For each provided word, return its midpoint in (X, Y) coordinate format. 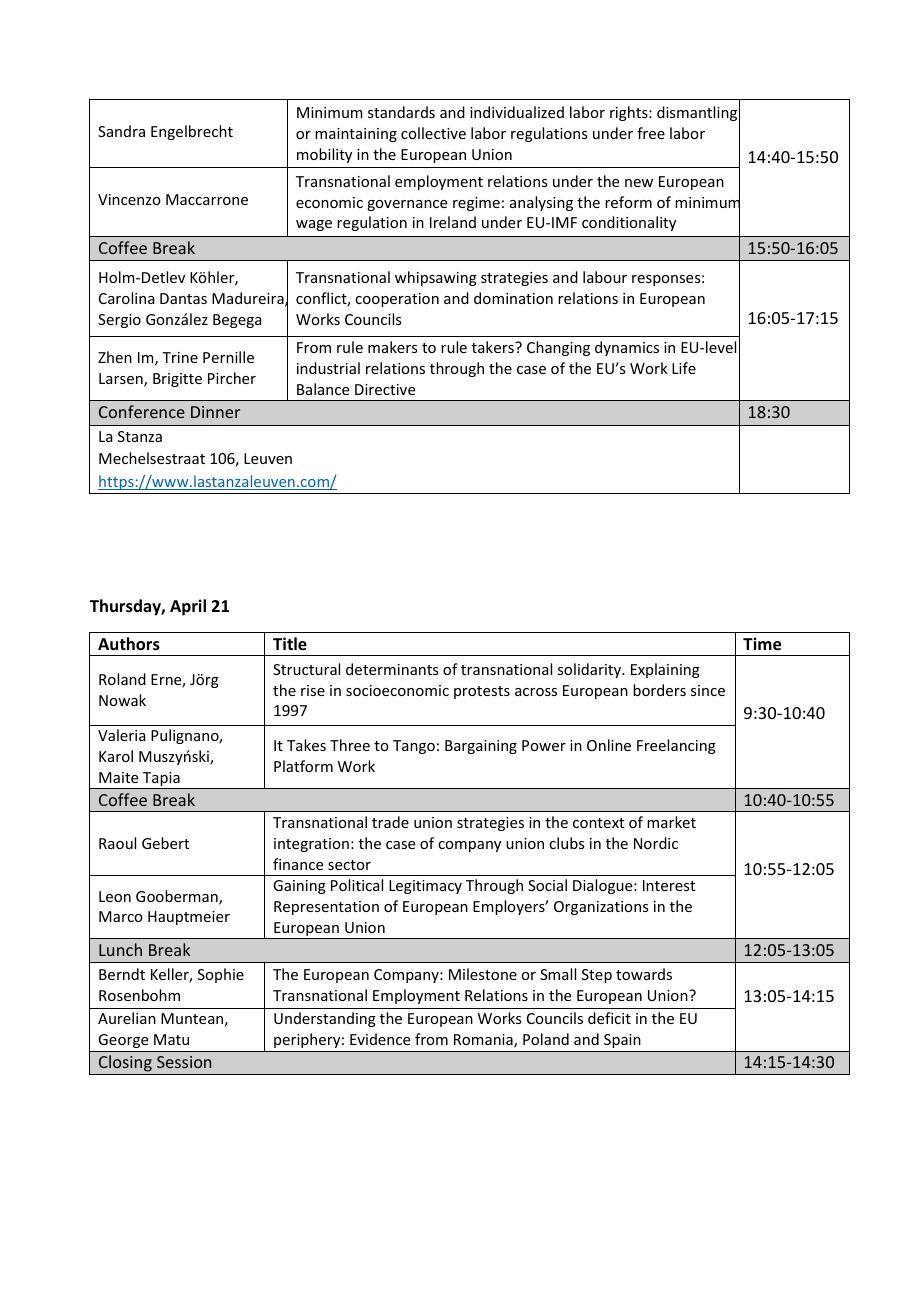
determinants (392, 669)
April (188, 607)
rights (630, 113)
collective (433, 133)
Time (762, 644)
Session (184, 1062)
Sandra (121, 131)
